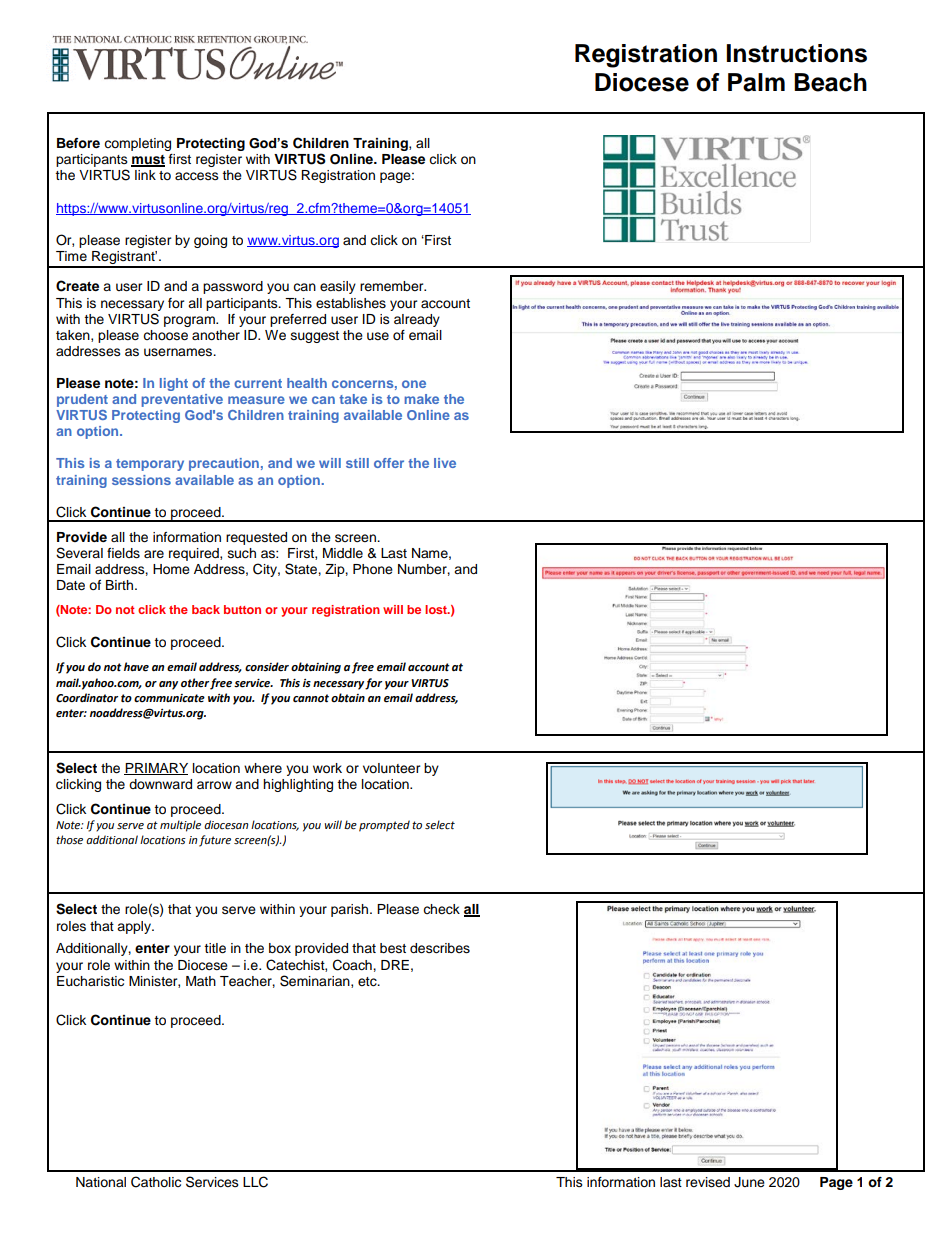 The height and width of the document is (1233, 952). Describe the element at coordinates (422, 399) in the document. I see `make` at that location.
